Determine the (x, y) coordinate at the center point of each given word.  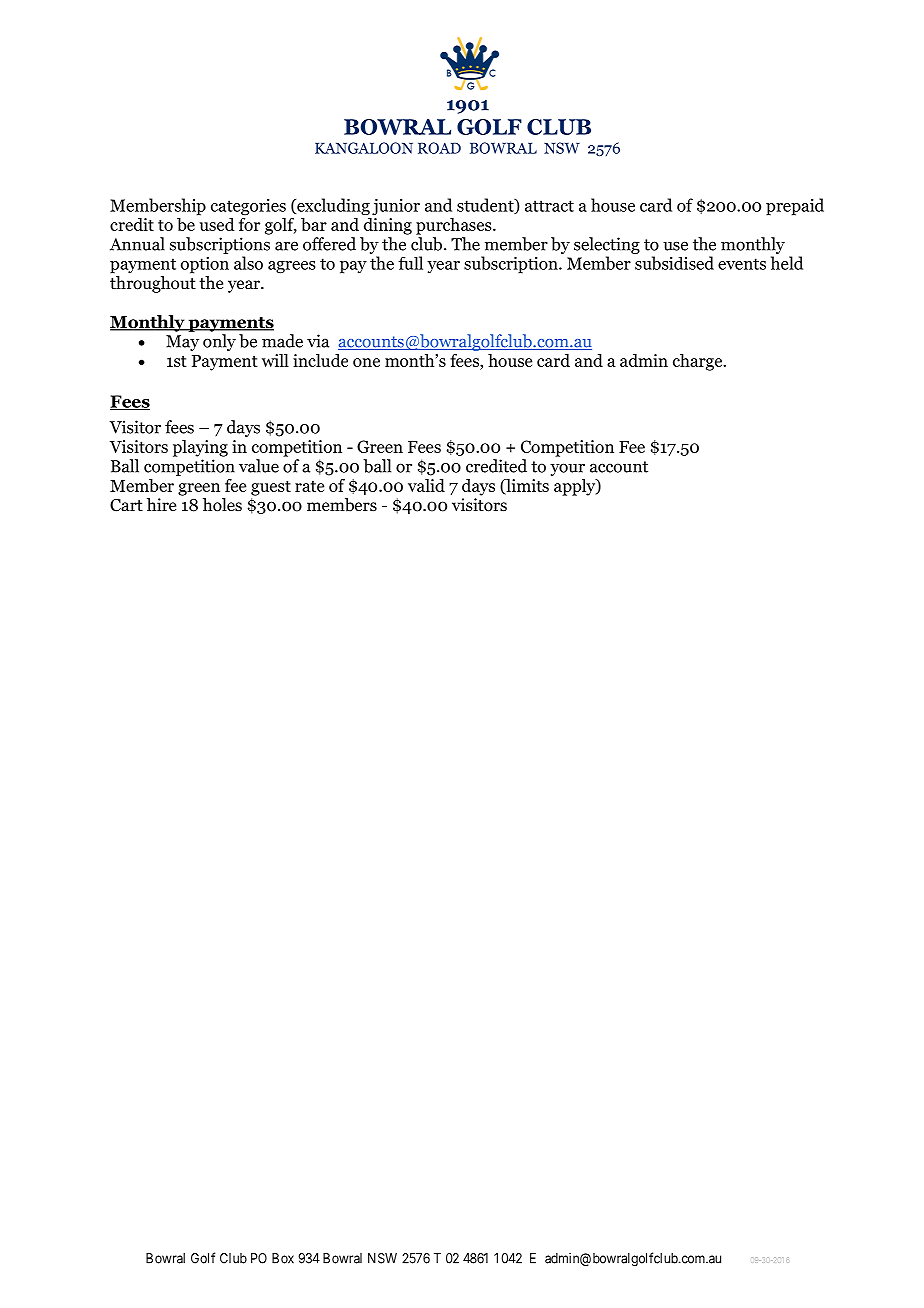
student (486, 206)
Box (283, 1258)
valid (426, 485)
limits (526, 486)
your (567, 469)
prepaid (795, 207)
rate (309, 486)
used (216, 223)
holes (222, 505)
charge (699, 362)
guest (271, 488)
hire (161, 504)
